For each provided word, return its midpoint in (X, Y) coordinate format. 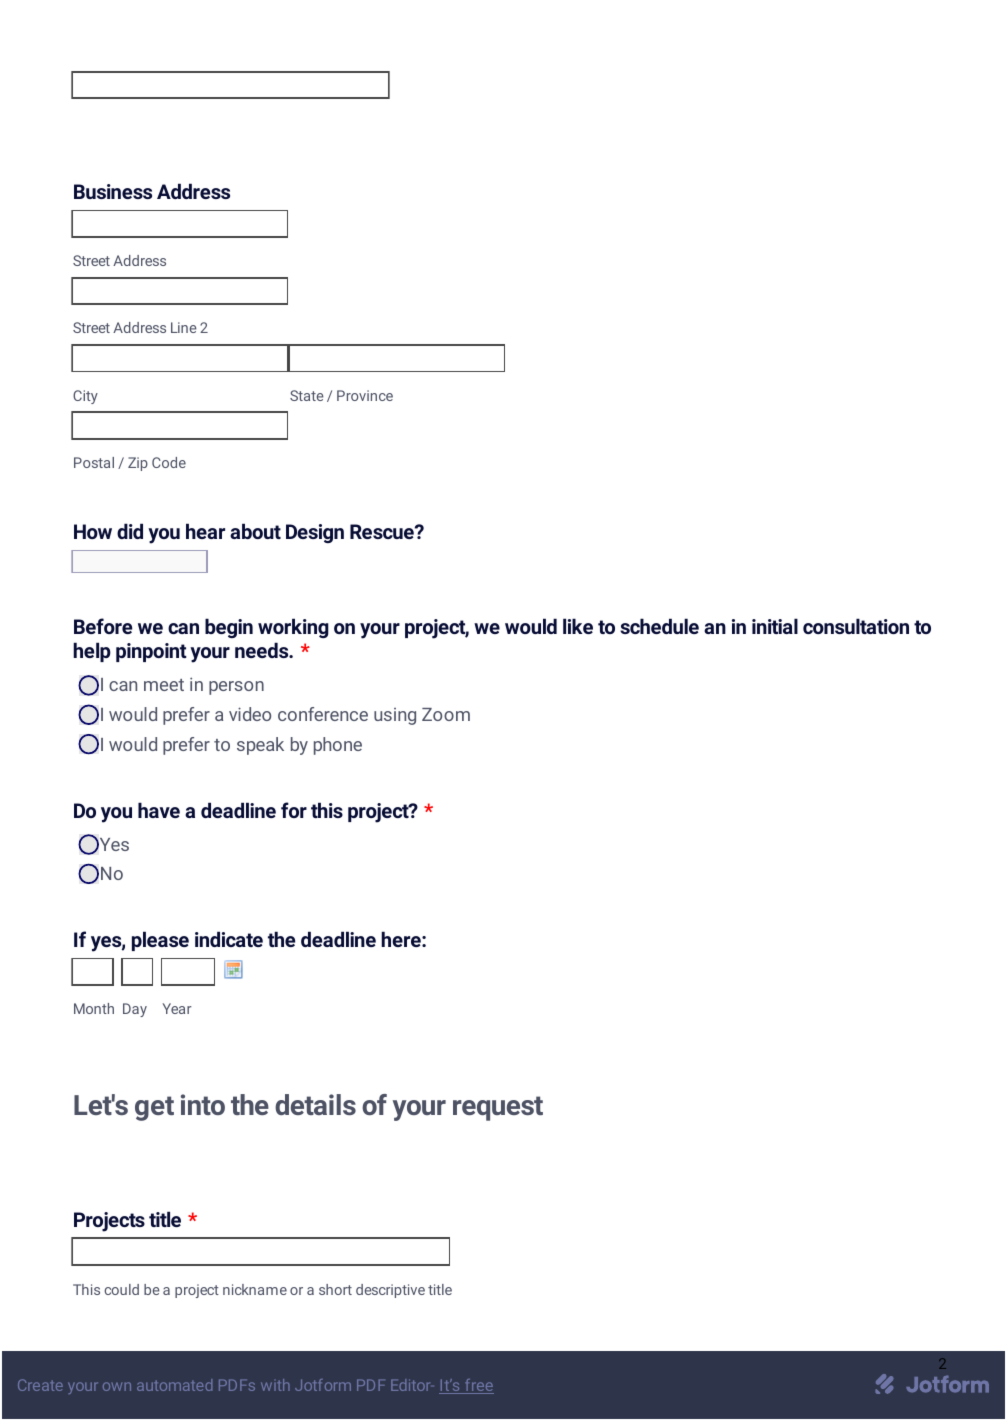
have (159, 810)
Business (113, 191)
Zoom (446, 714)
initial (775, 626)
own (117, 1386)
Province (365, 395)
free (478, 1386)
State (307, 395)
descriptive (390, 1291)
